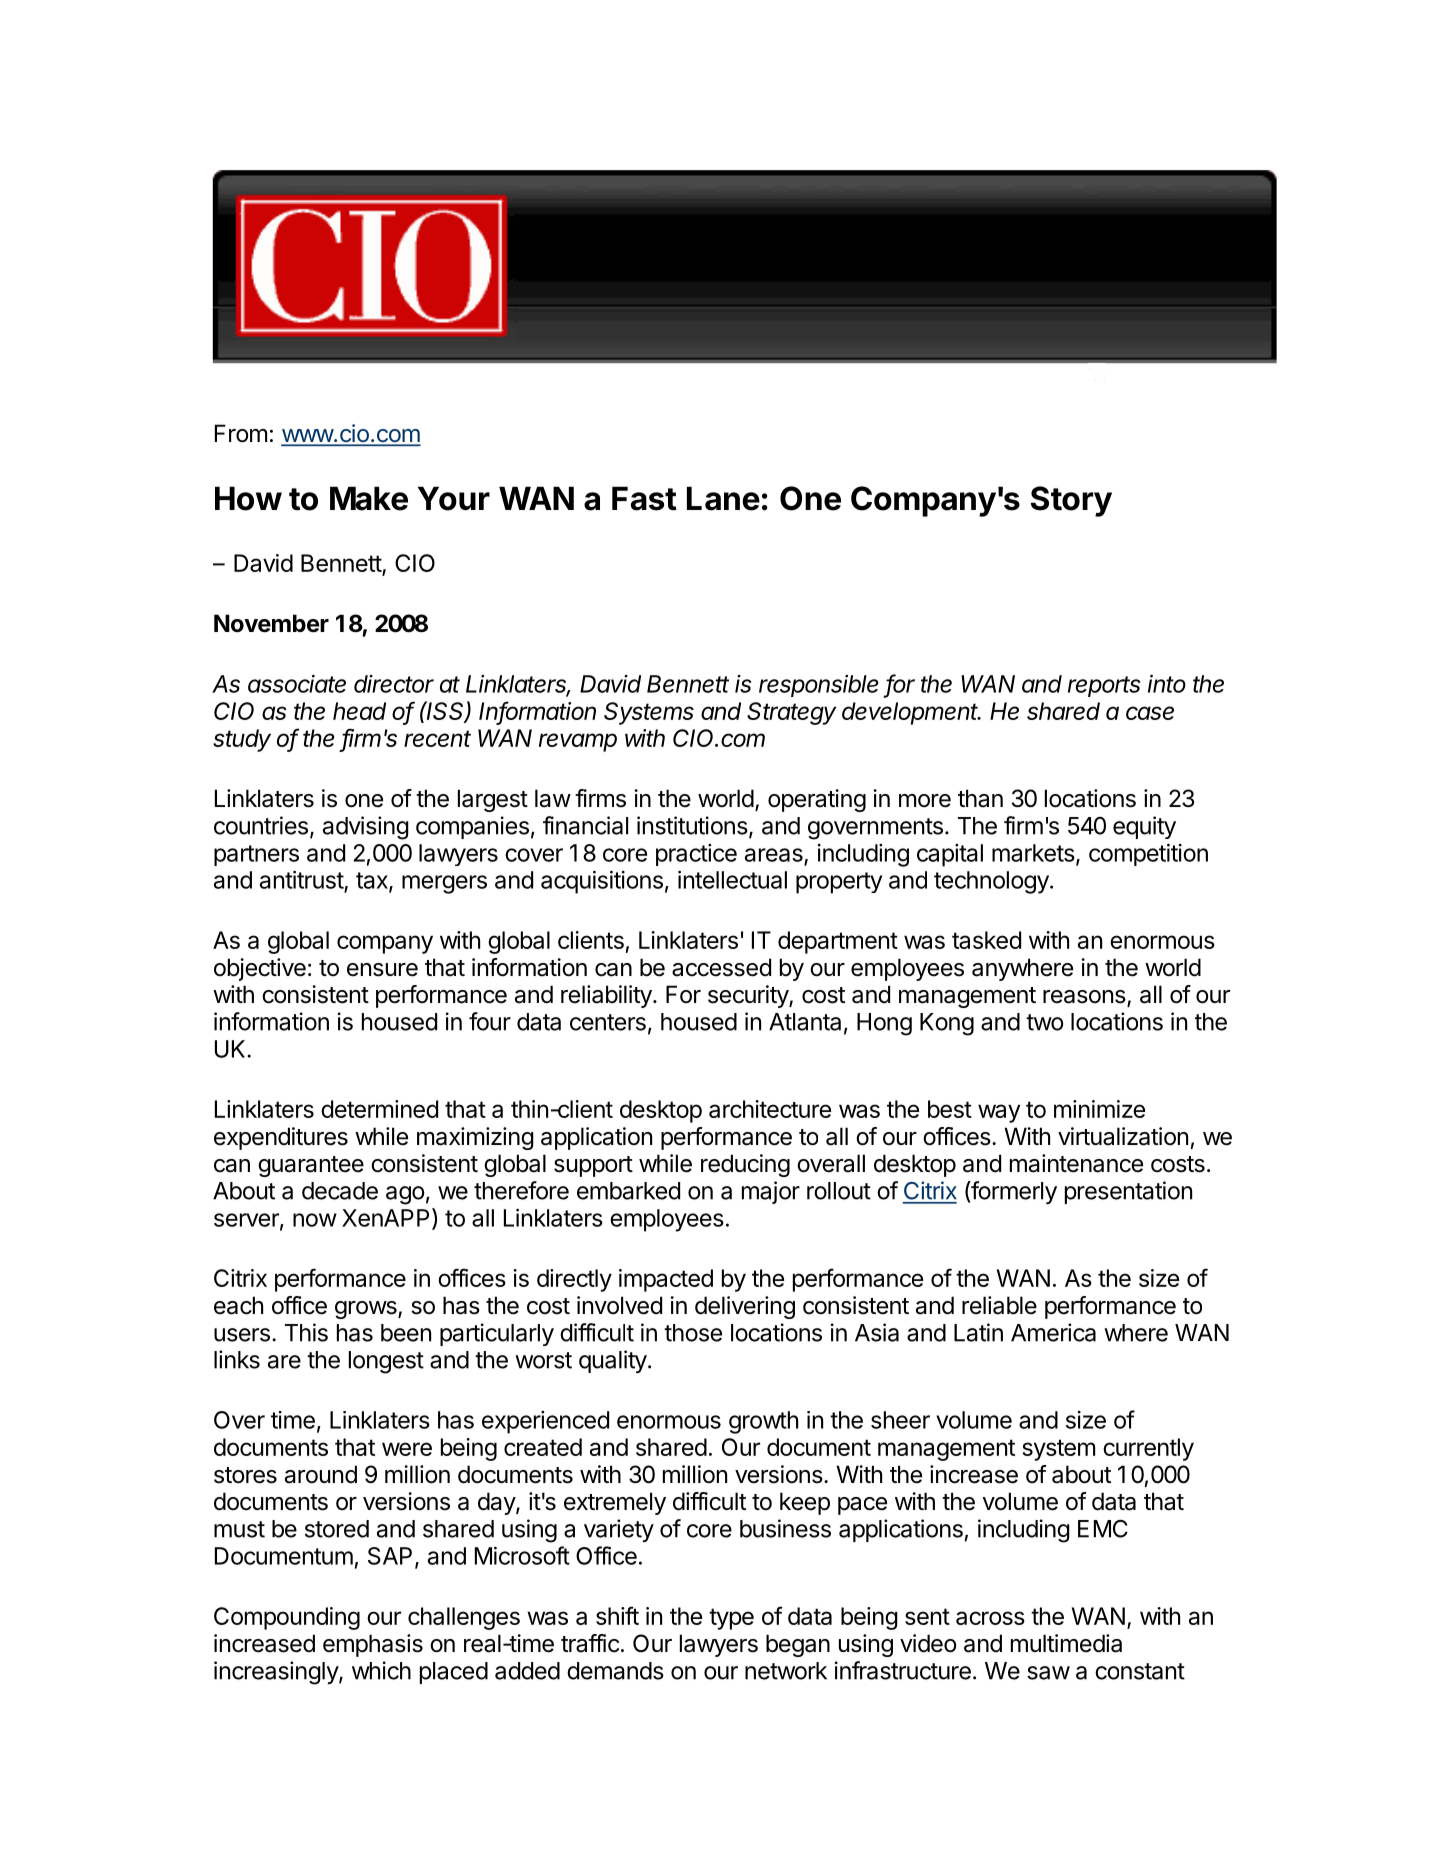  What do you see at coordinates (1085, 998) in the screenshot?
I see `reasons` at bounding box center [1085, 998].
